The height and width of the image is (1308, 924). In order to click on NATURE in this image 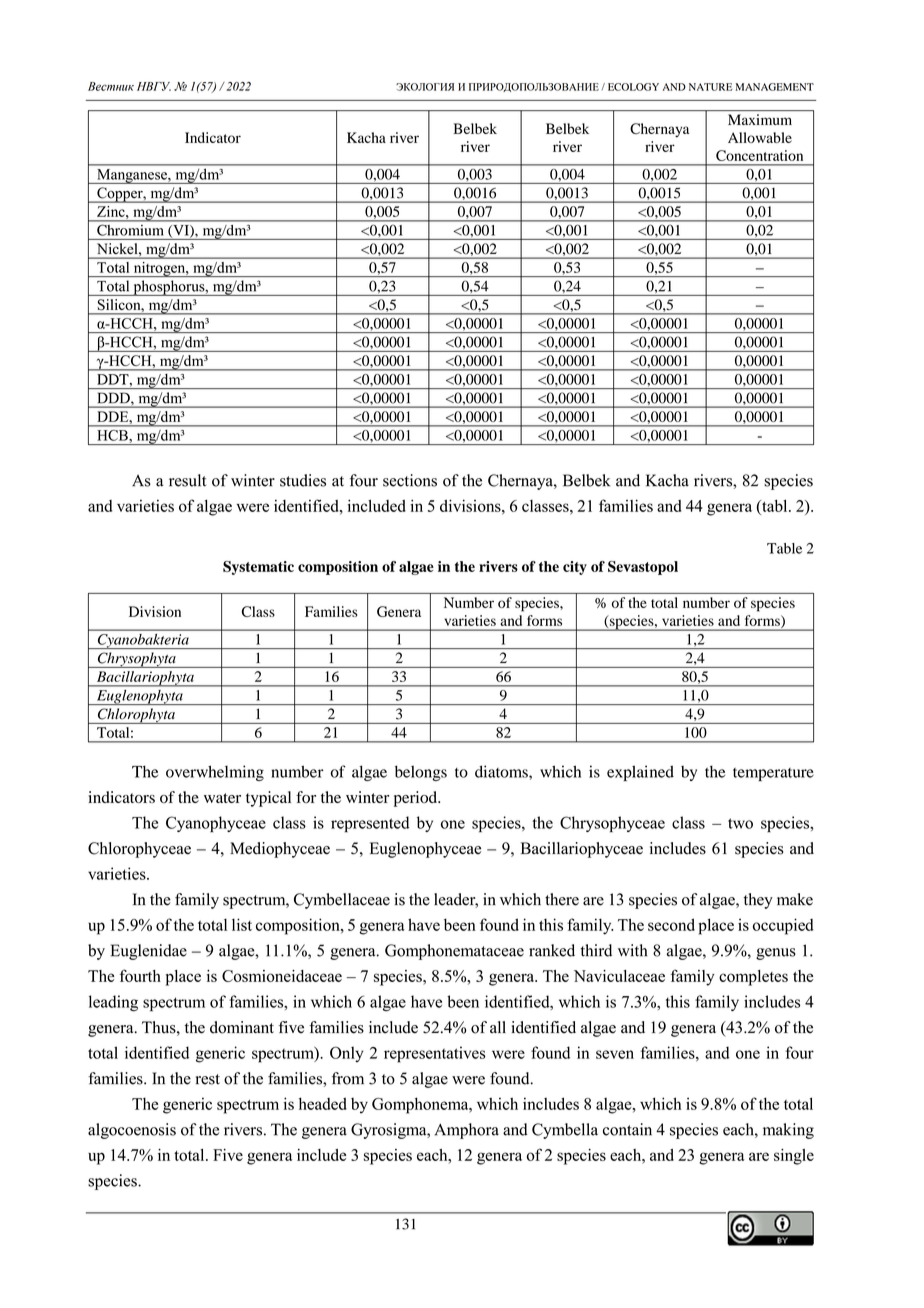, I will do `click(710, 87)`.
